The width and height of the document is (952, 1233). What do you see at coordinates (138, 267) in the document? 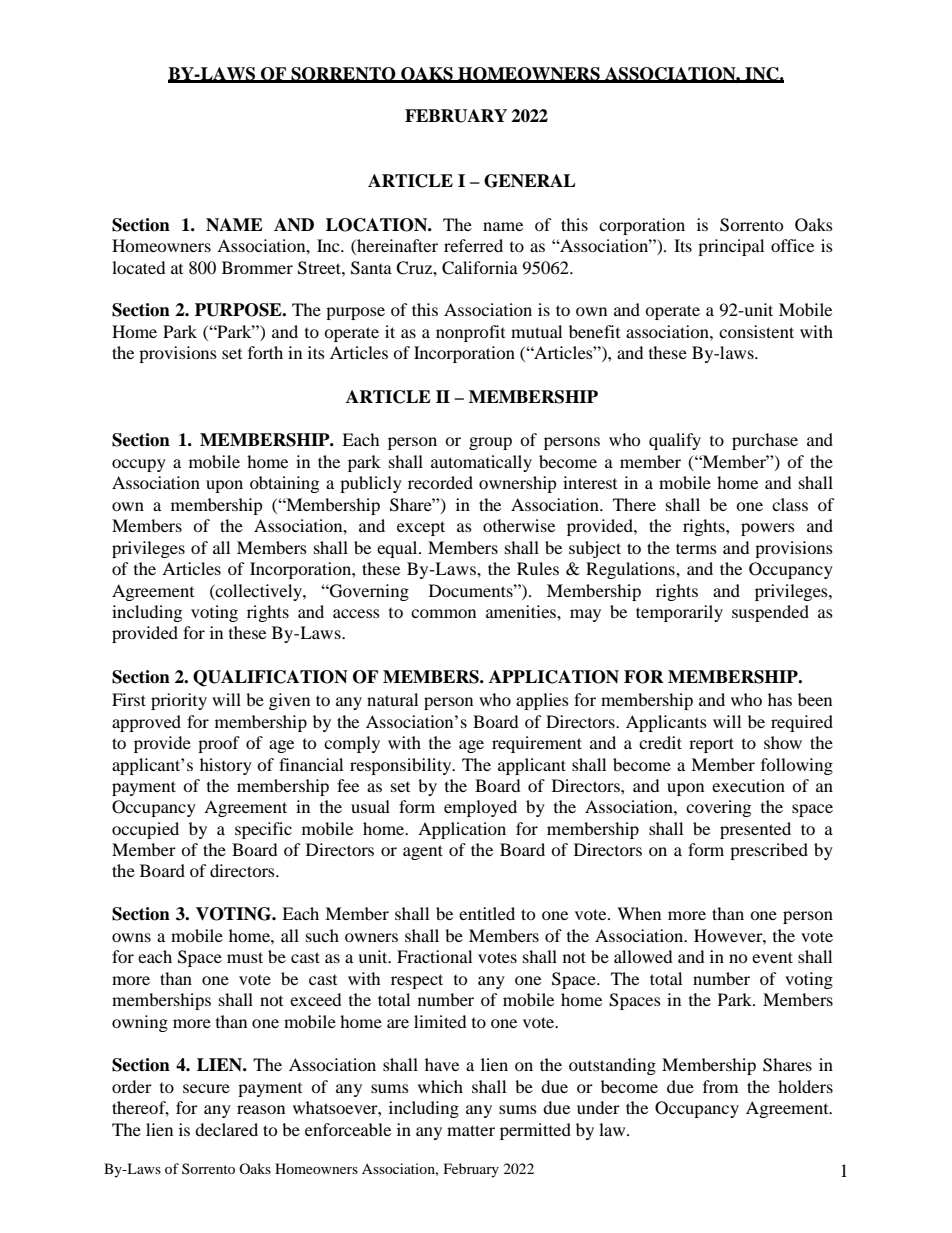
I see `located` at bounding box center [138, 267].
